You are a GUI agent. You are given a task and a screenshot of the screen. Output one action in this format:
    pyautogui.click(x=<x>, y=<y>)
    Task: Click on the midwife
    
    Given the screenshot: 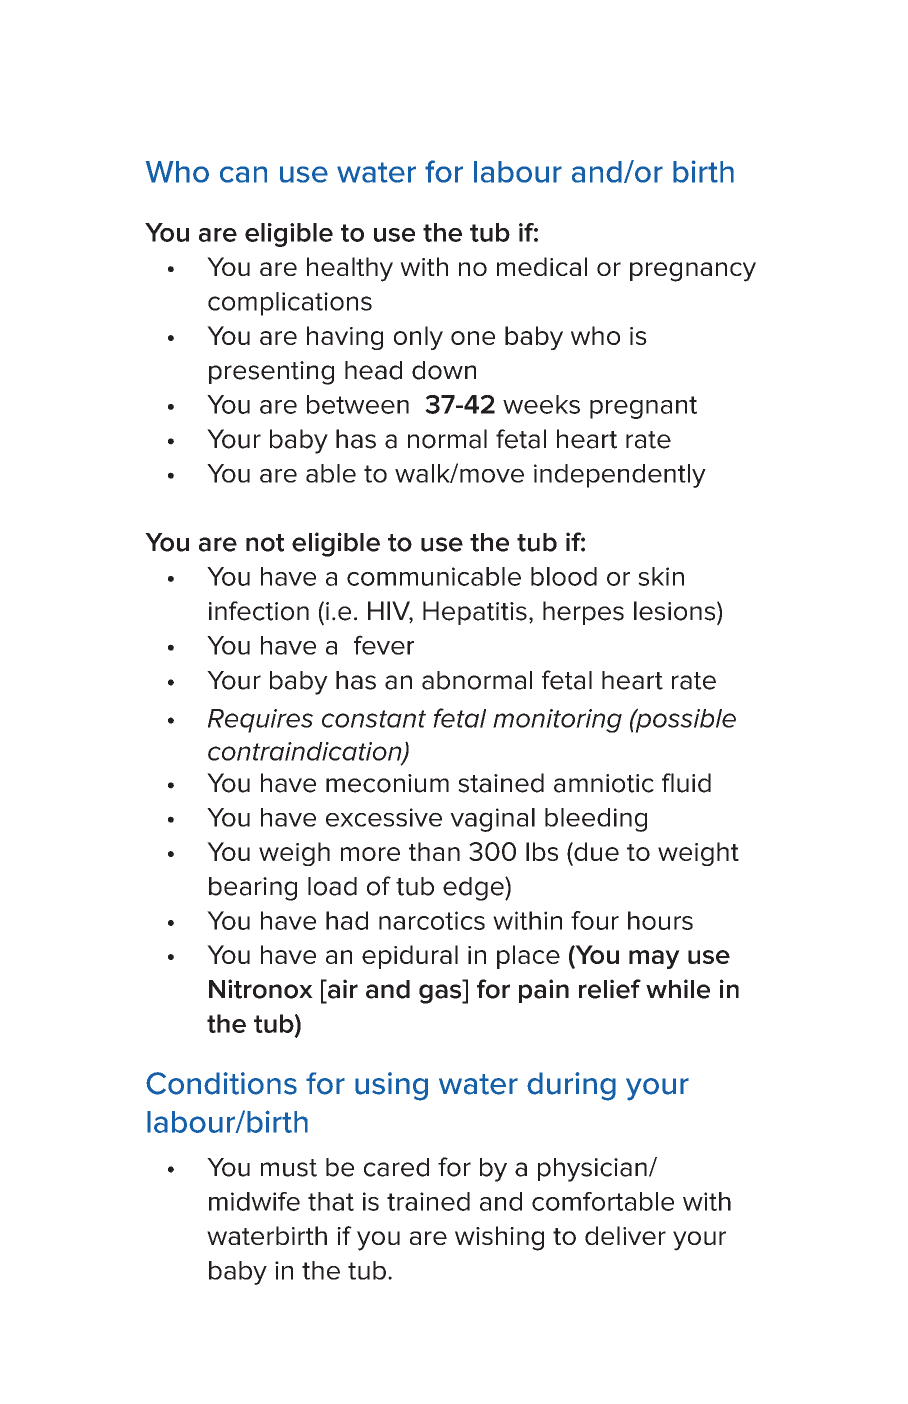 What is the action you would take?
    pyautogui.click(x=254, y=1201)
